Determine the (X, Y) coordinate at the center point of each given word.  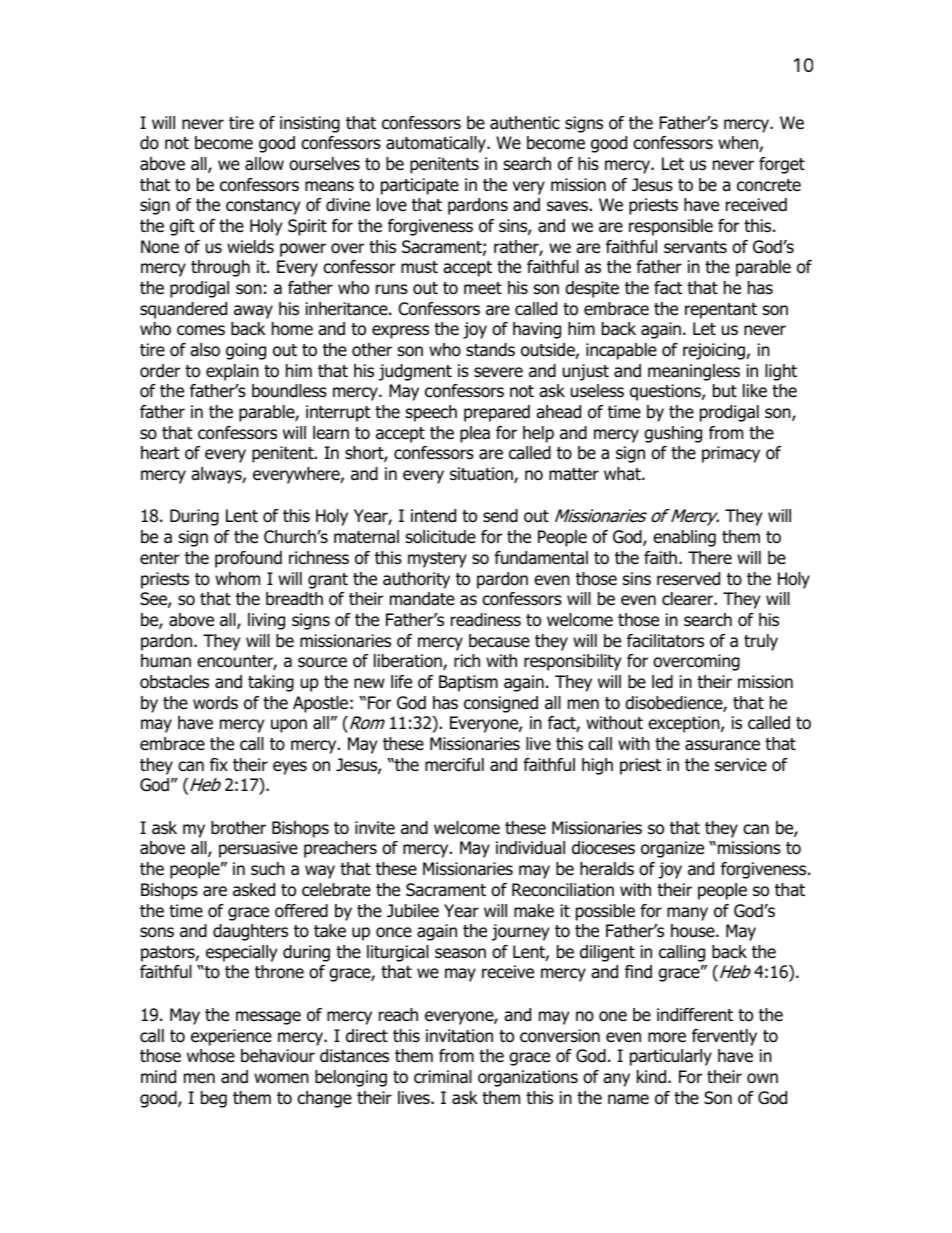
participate (420, 186)
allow (264, 164)
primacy (731, 454)
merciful (454, 765)
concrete (769, 185)
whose (211, 1056)
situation (482, 475)
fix (219, 764)
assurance (722, 745)
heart (160, 453)
